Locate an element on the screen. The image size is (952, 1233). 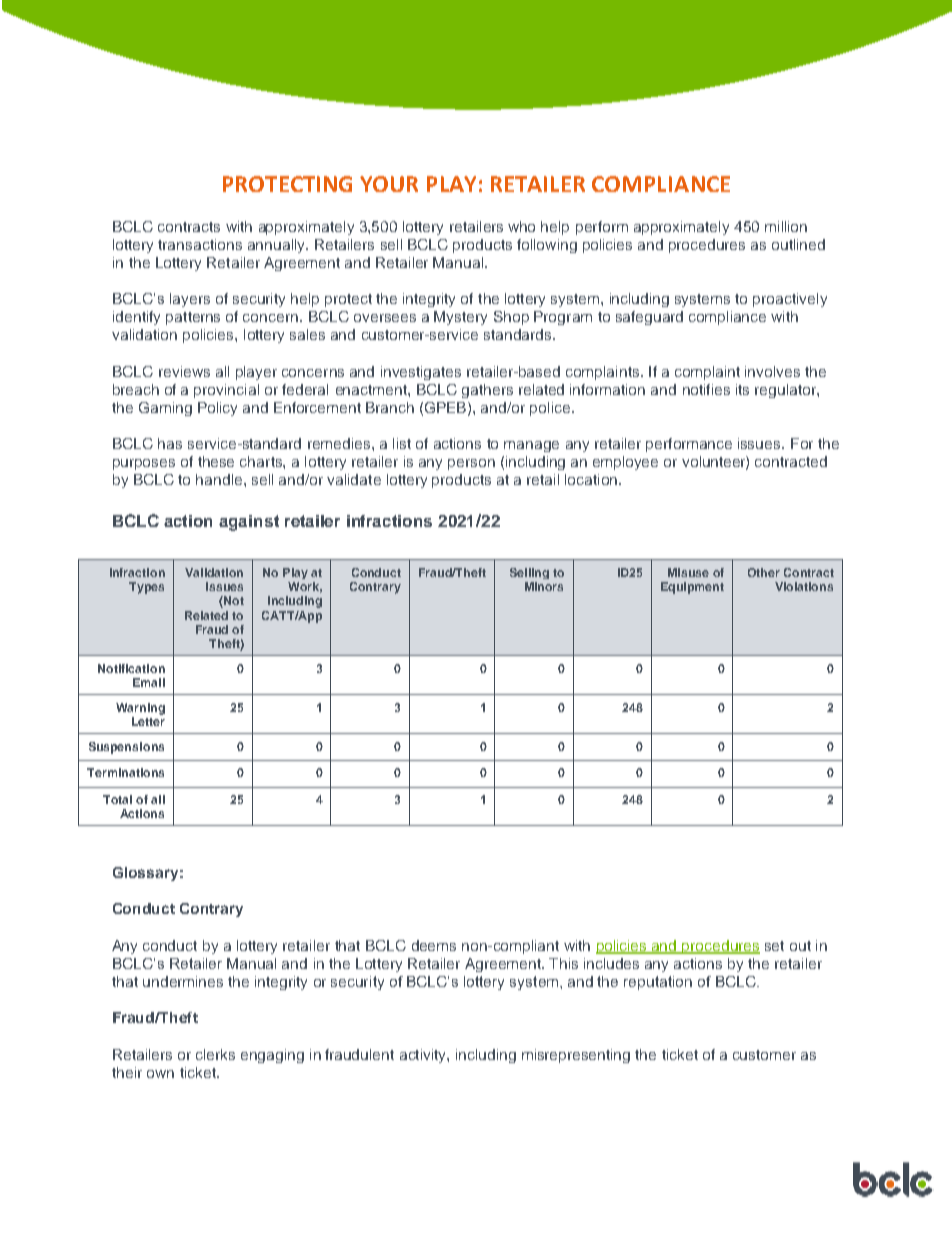
deems is located at coordinates (434, 945).
